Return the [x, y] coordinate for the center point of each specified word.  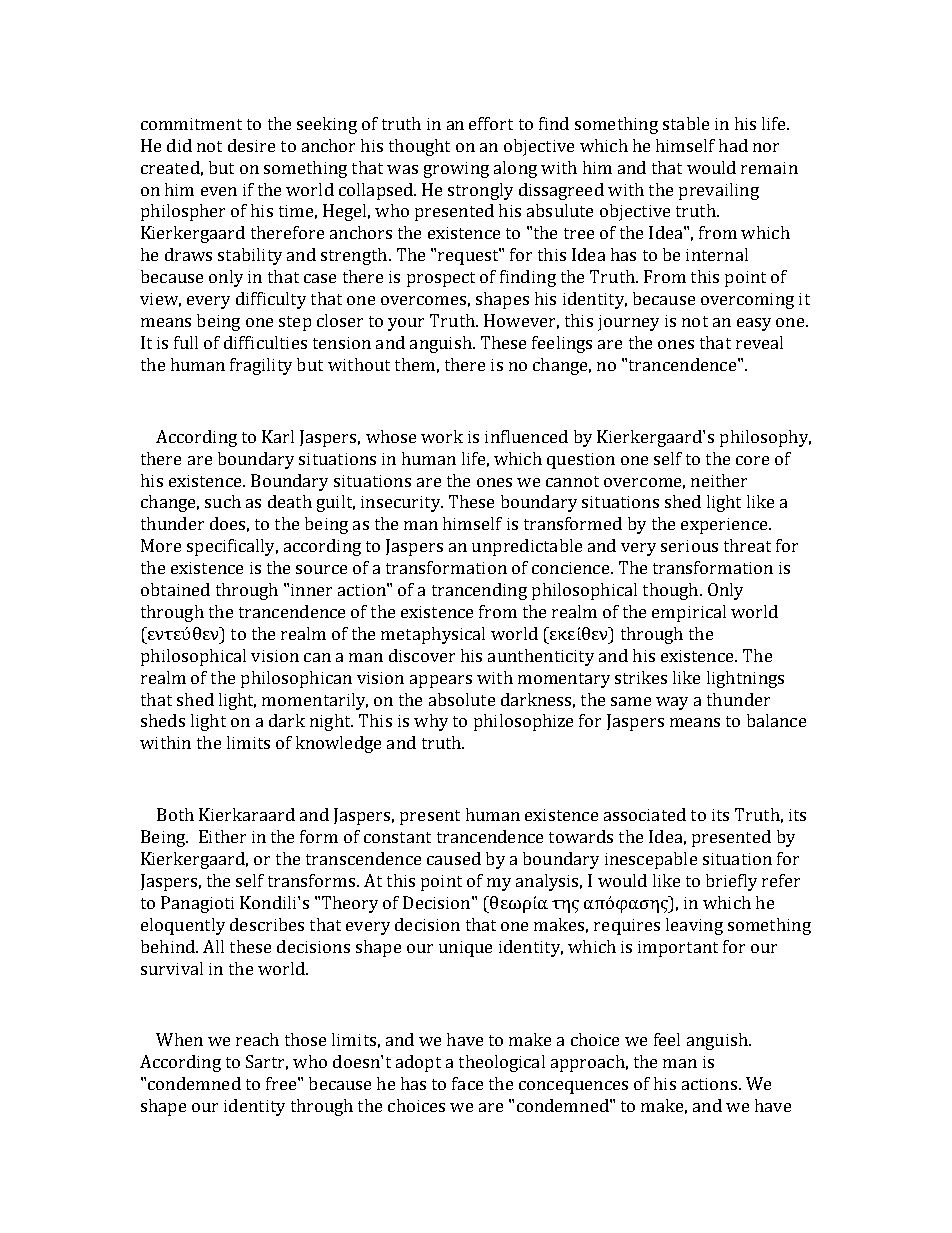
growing [456, 170]
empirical [689, 613]
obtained [175, 589]
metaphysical [433, 635]
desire [251, 145]
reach [257, 1039]
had [733, 145]
